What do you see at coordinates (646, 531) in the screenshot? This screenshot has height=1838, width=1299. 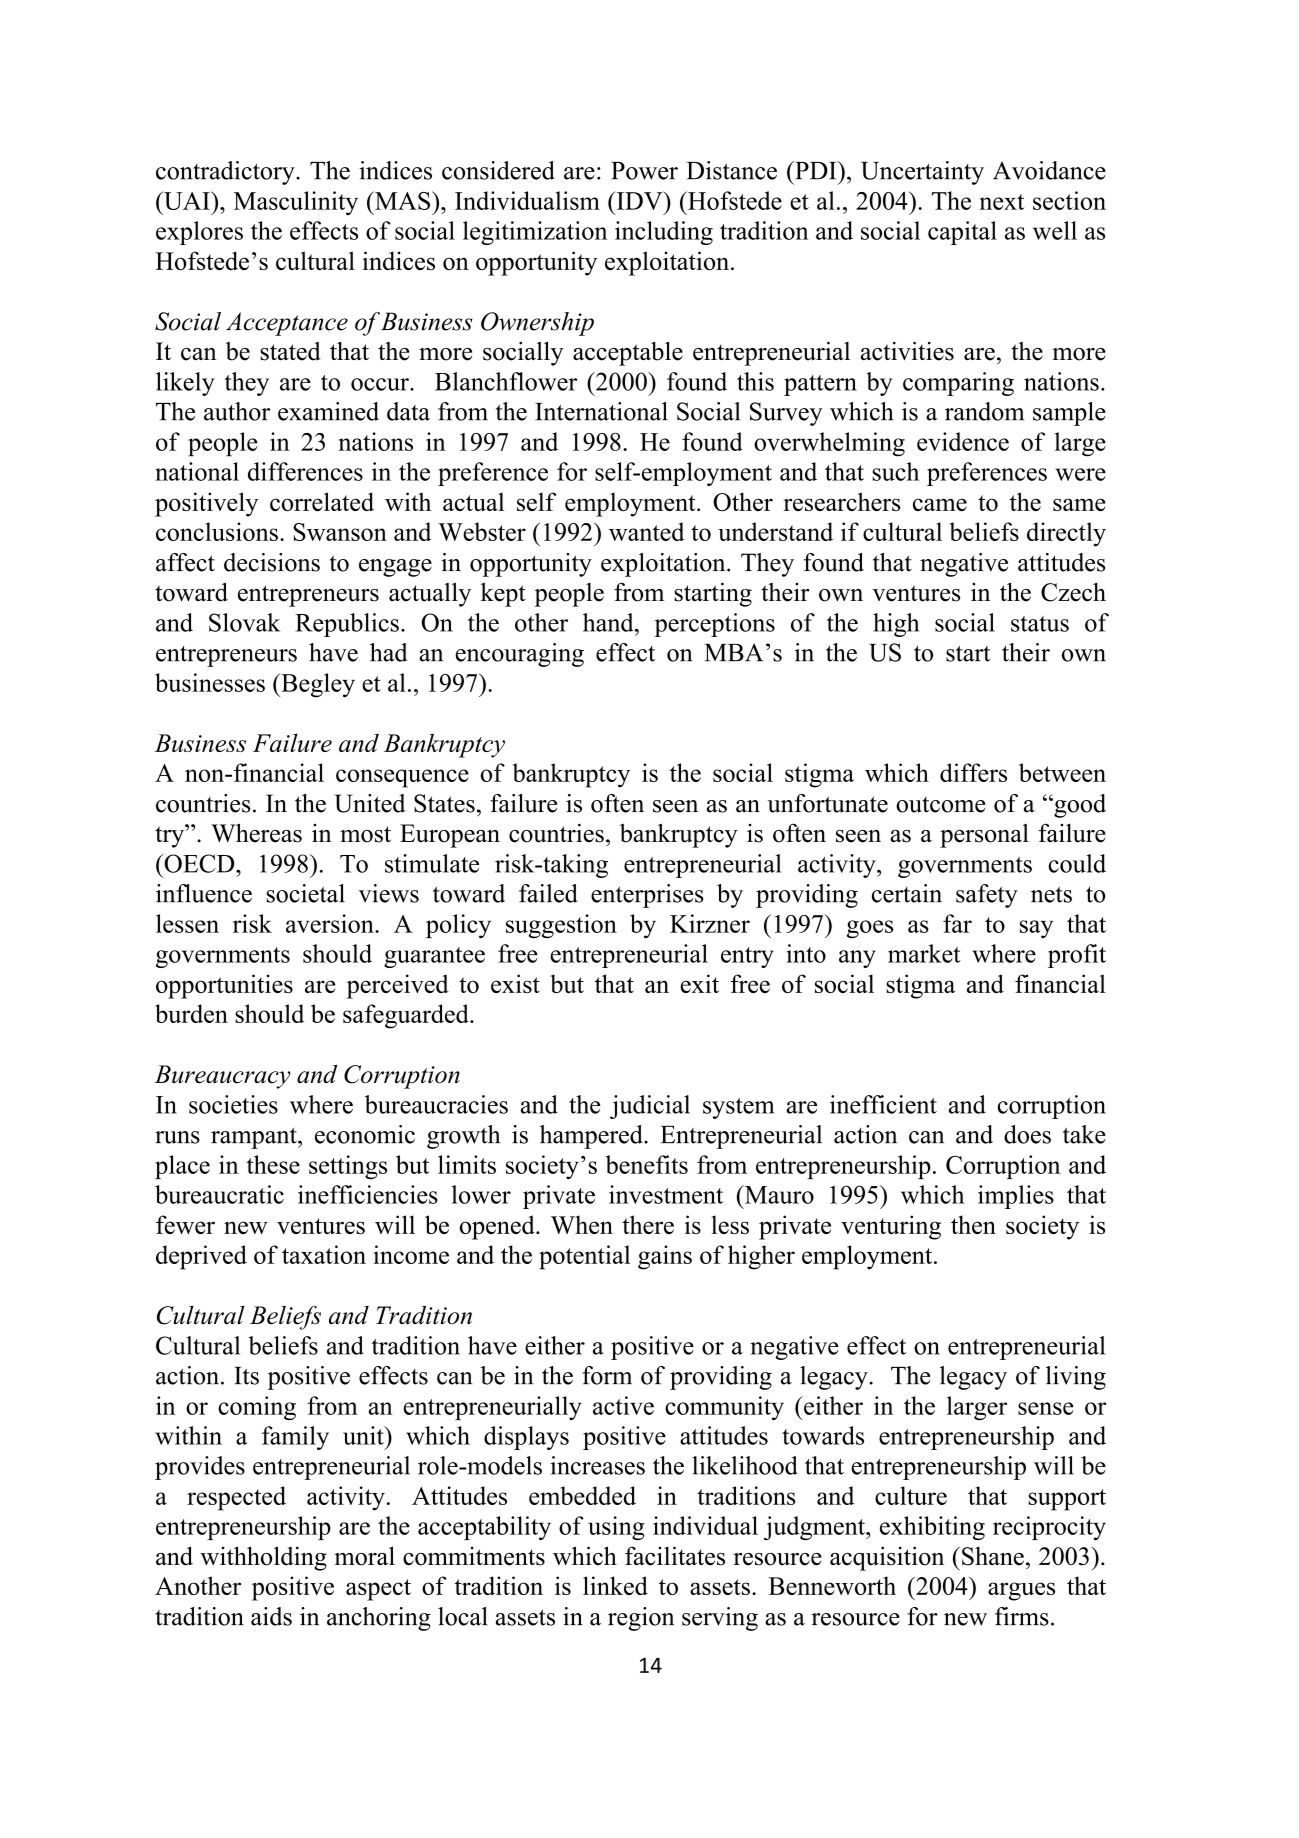 I see `wanted` at bounding box center [646, 531].
